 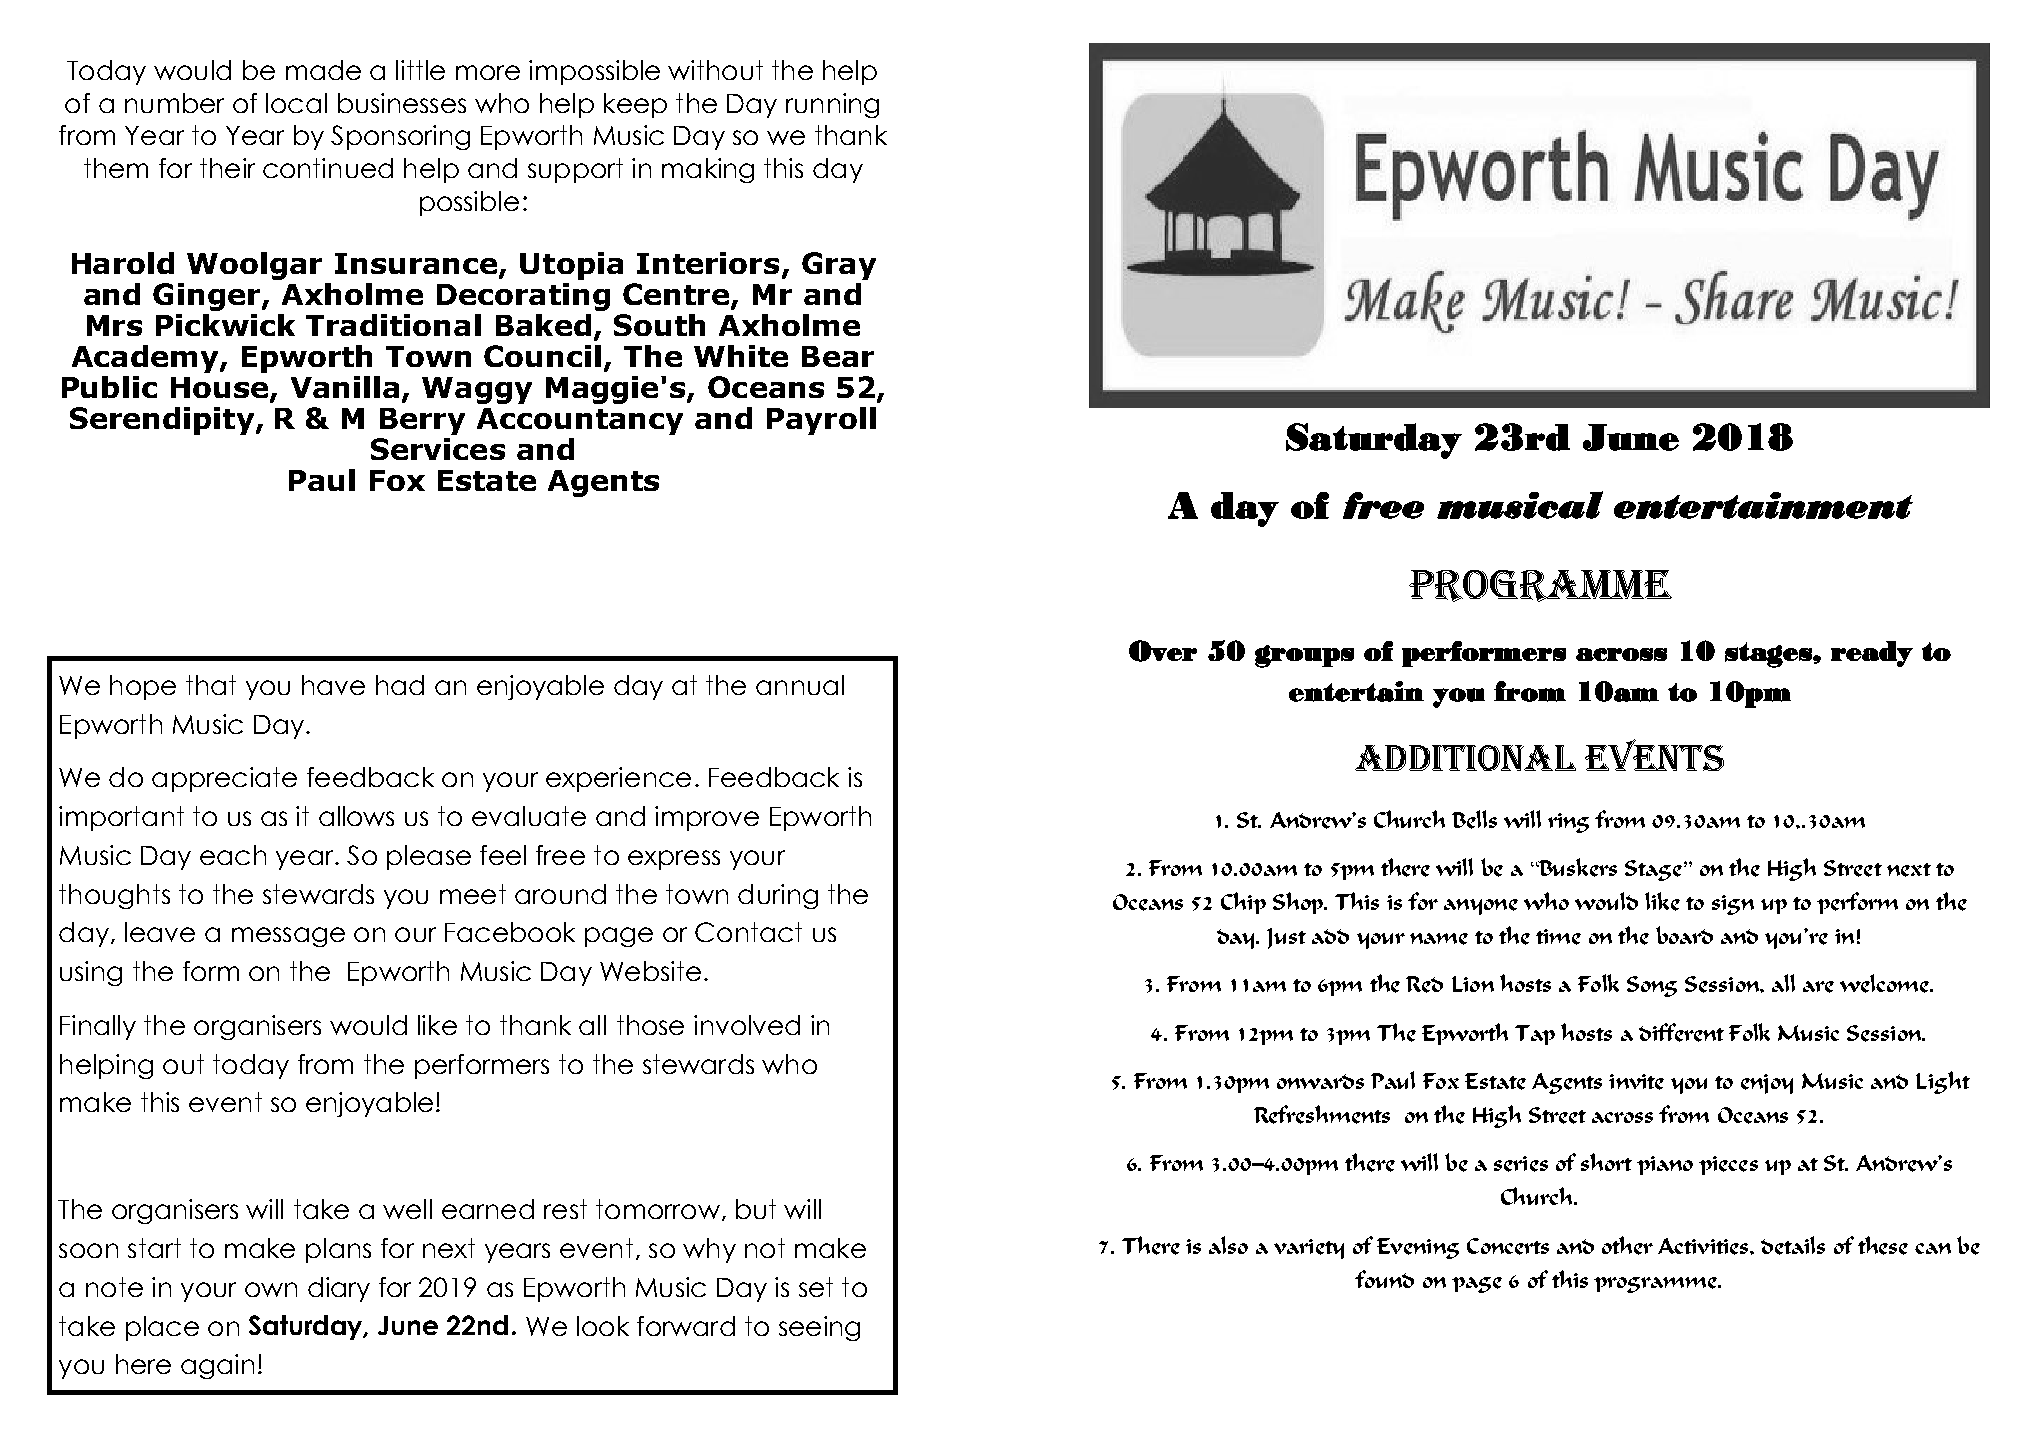 What do you see at coordinates (821, 421) in the document?
I see `Payroll` at bounding box center [821, 421].
